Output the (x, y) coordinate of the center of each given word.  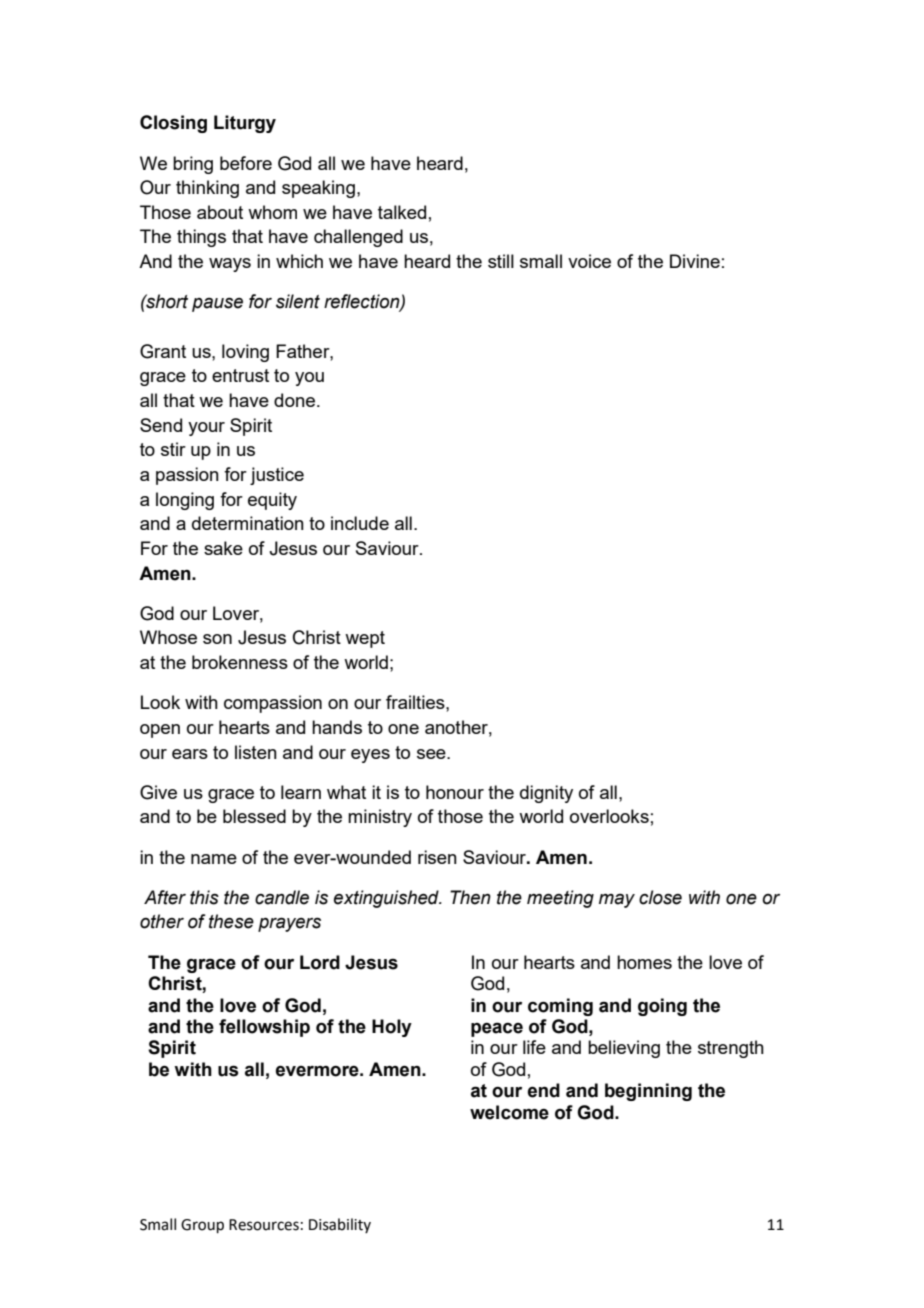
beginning (648, 1092)
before (246, 163)
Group (202, 1226)
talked (402, 212)
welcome (509, 1112)
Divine (695, 261)
